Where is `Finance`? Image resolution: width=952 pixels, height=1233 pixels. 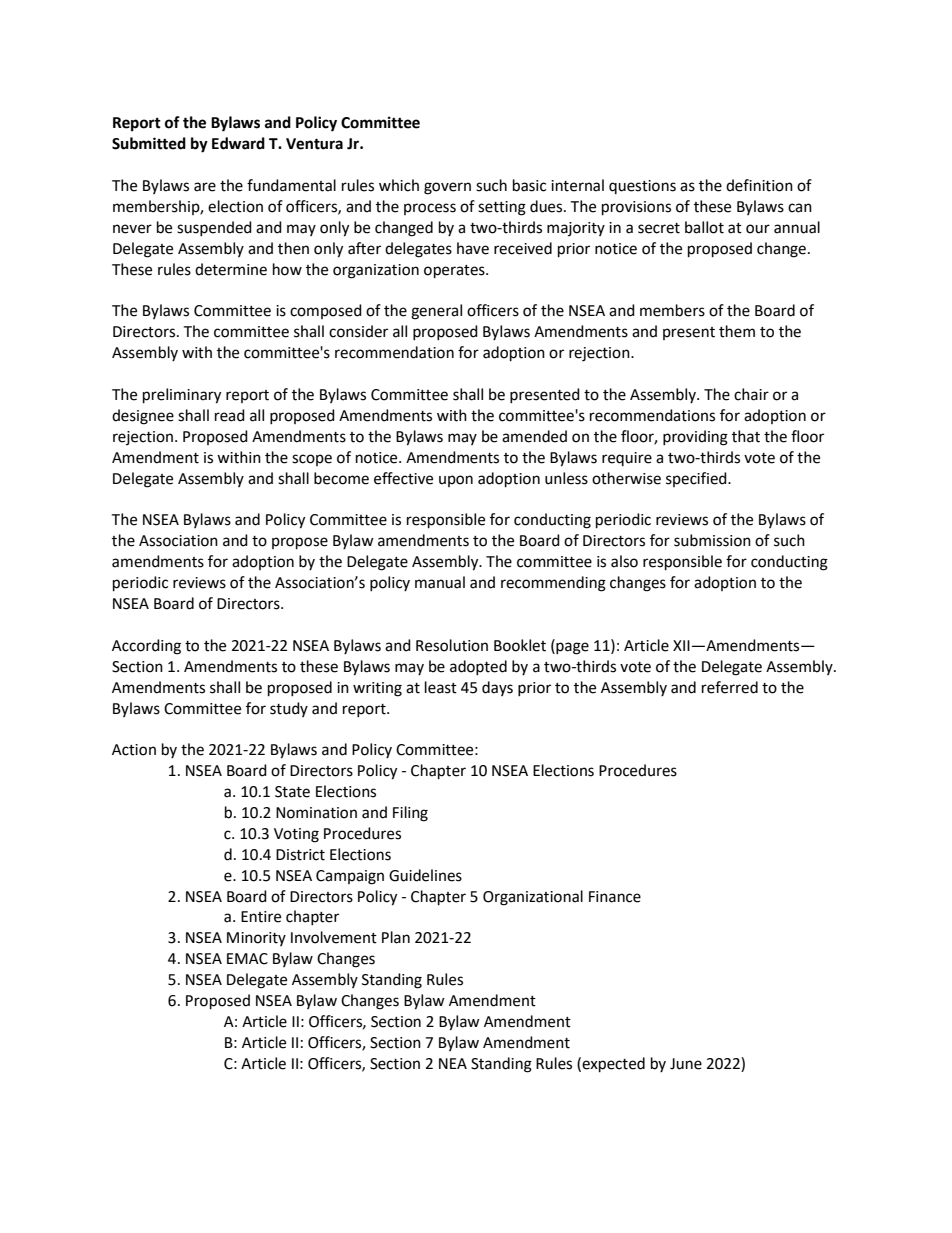 Finance is located at coordinates (615, 897).
